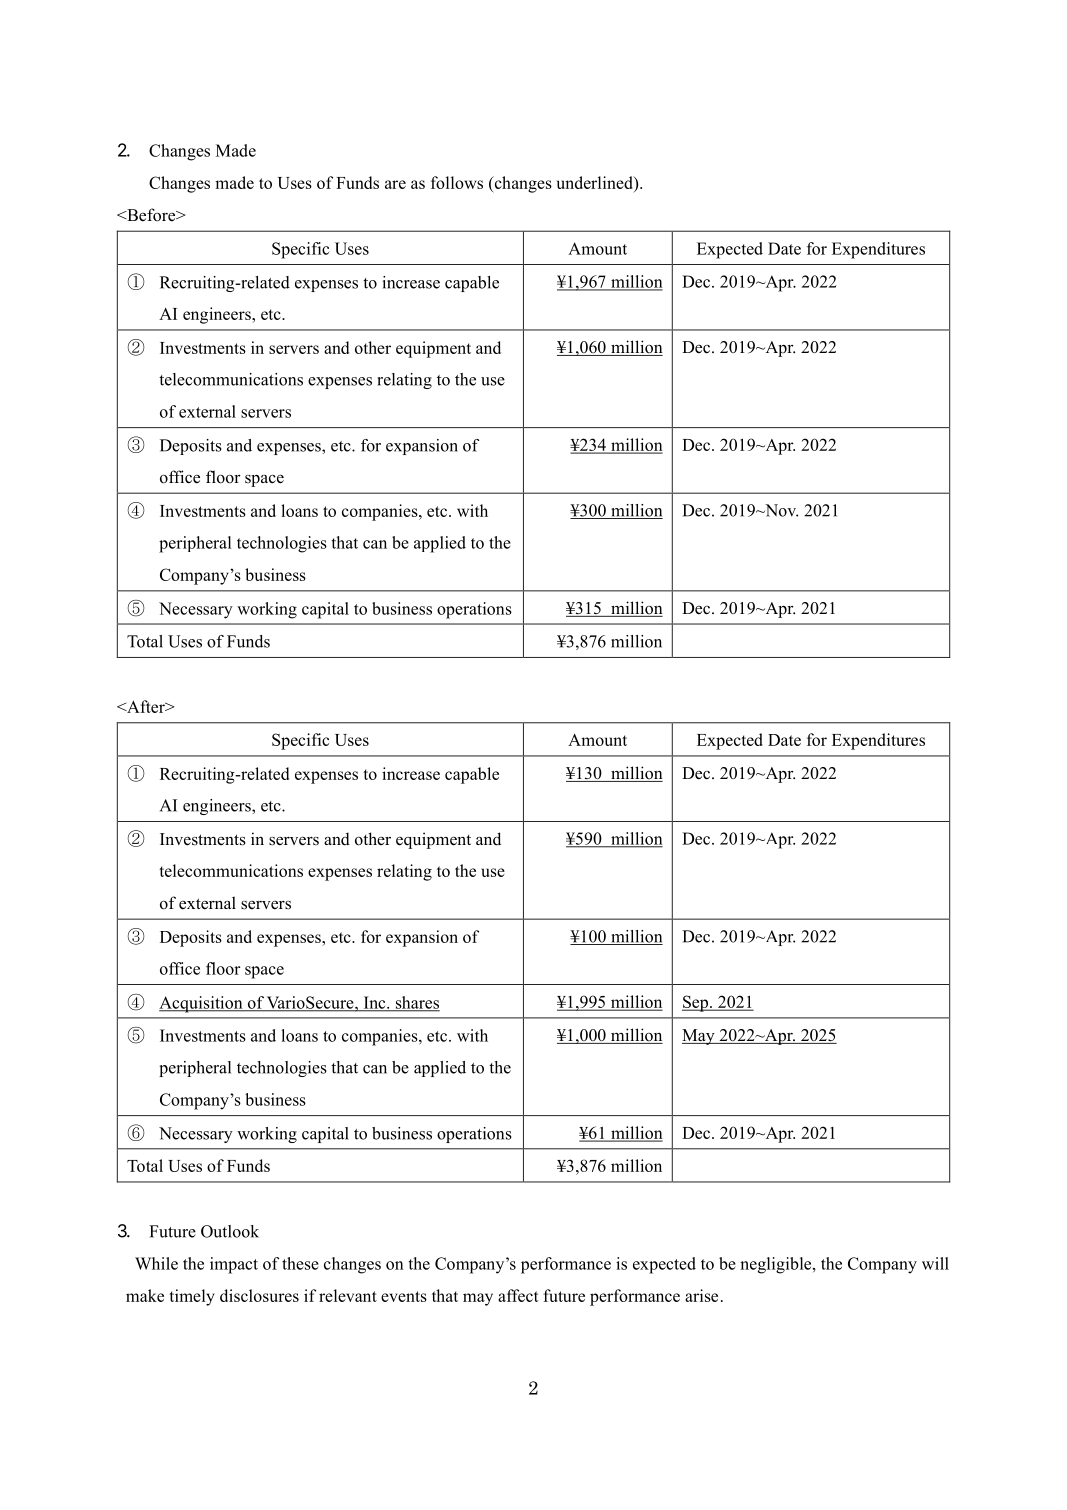  What do you see at coordinates (457, 182) in the screenshot?
I see `follows` at bounding box center [457, 182].
